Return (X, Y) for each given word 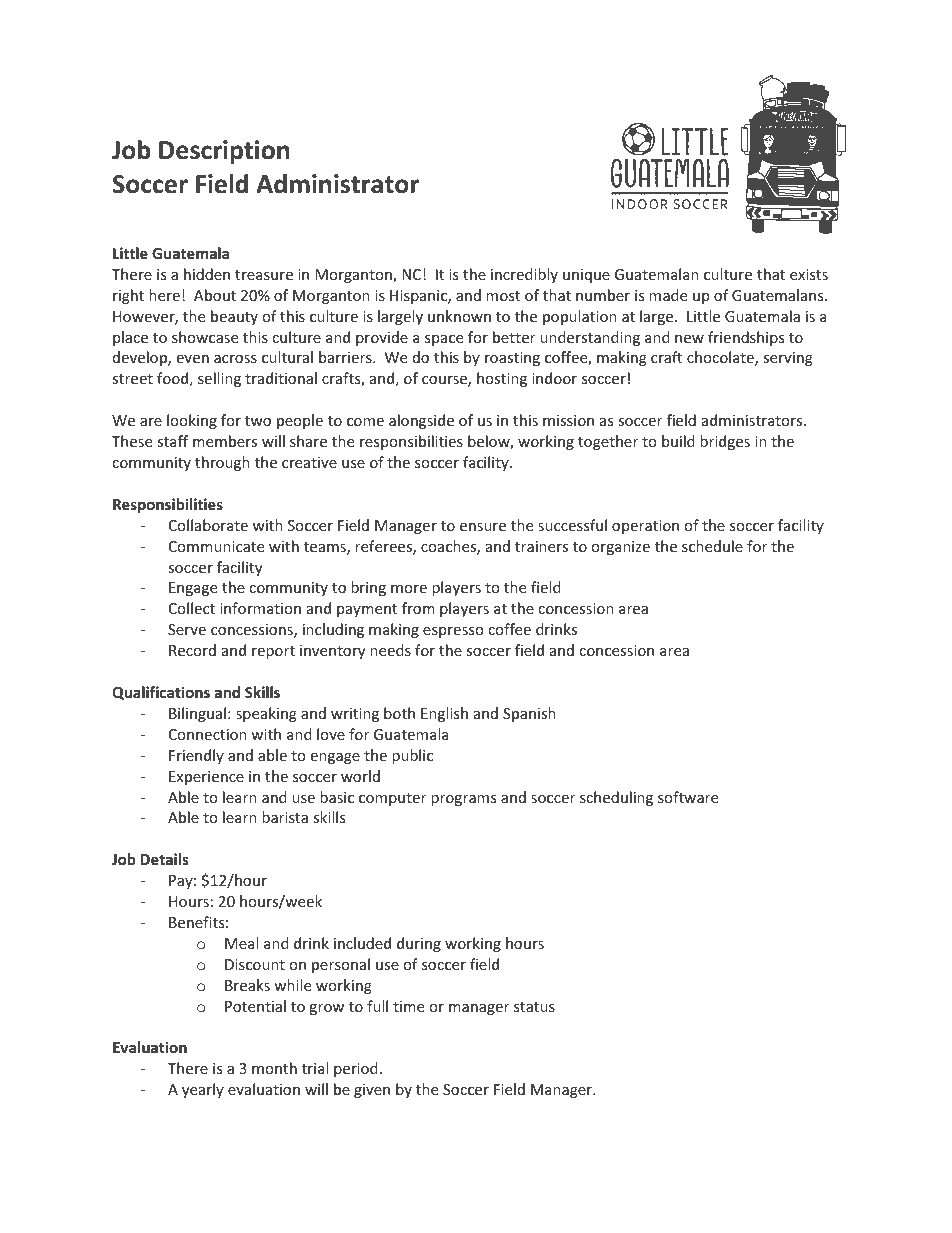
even (192, 359)
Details (165, 859)
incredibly (524, 275)
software (688, 797)
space (444, 340)
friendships (746, 338)
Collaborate (208, 525)
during (419, 944)
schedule (712, 546)
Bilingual (197, 714)
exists (809, 274)
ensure (483, 527)
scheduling (616, 798)
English (444, 714)
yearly (203, 1090)
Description (224, 152)
